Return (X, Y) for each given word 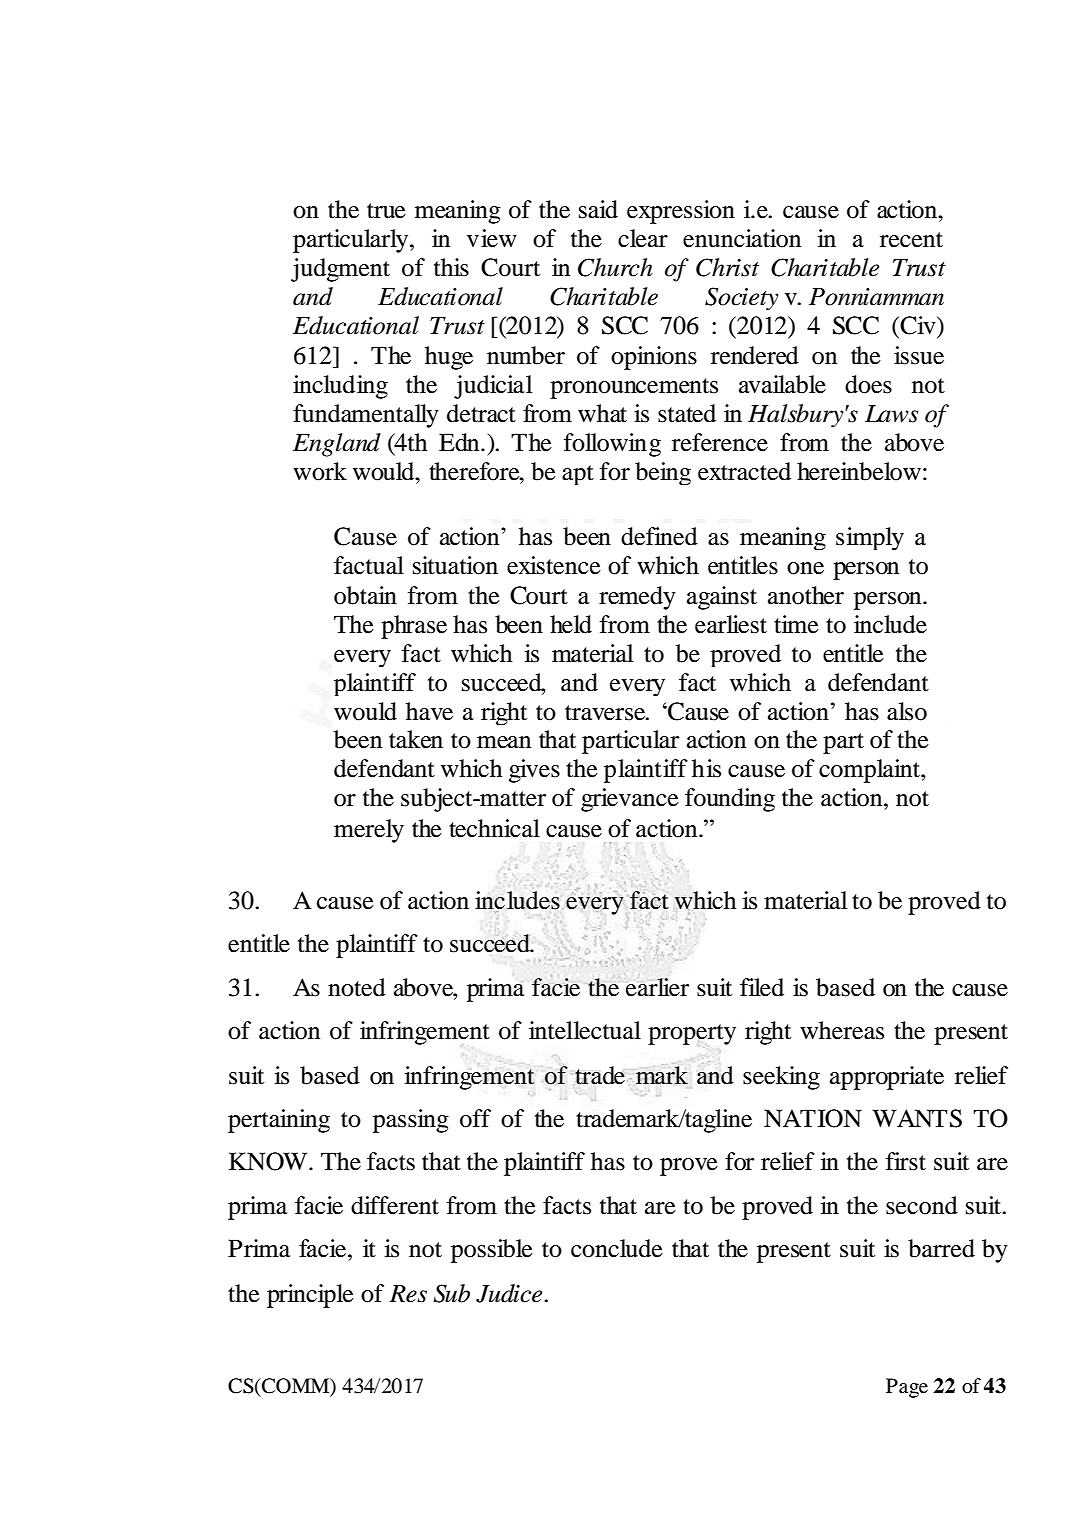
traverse (606, 713)
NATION (813, 1118)
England (337, 445)
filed (762, 987)
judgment (340, 270)
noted (357, 987)
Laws (891, 414)
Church (615, 267)
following (612, 445)
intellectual (585, 1030)
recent (911, 240)
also (907, 711)
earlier (657, 987)
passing (411, 1121)
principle (310, 1296)
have (429, 711)
